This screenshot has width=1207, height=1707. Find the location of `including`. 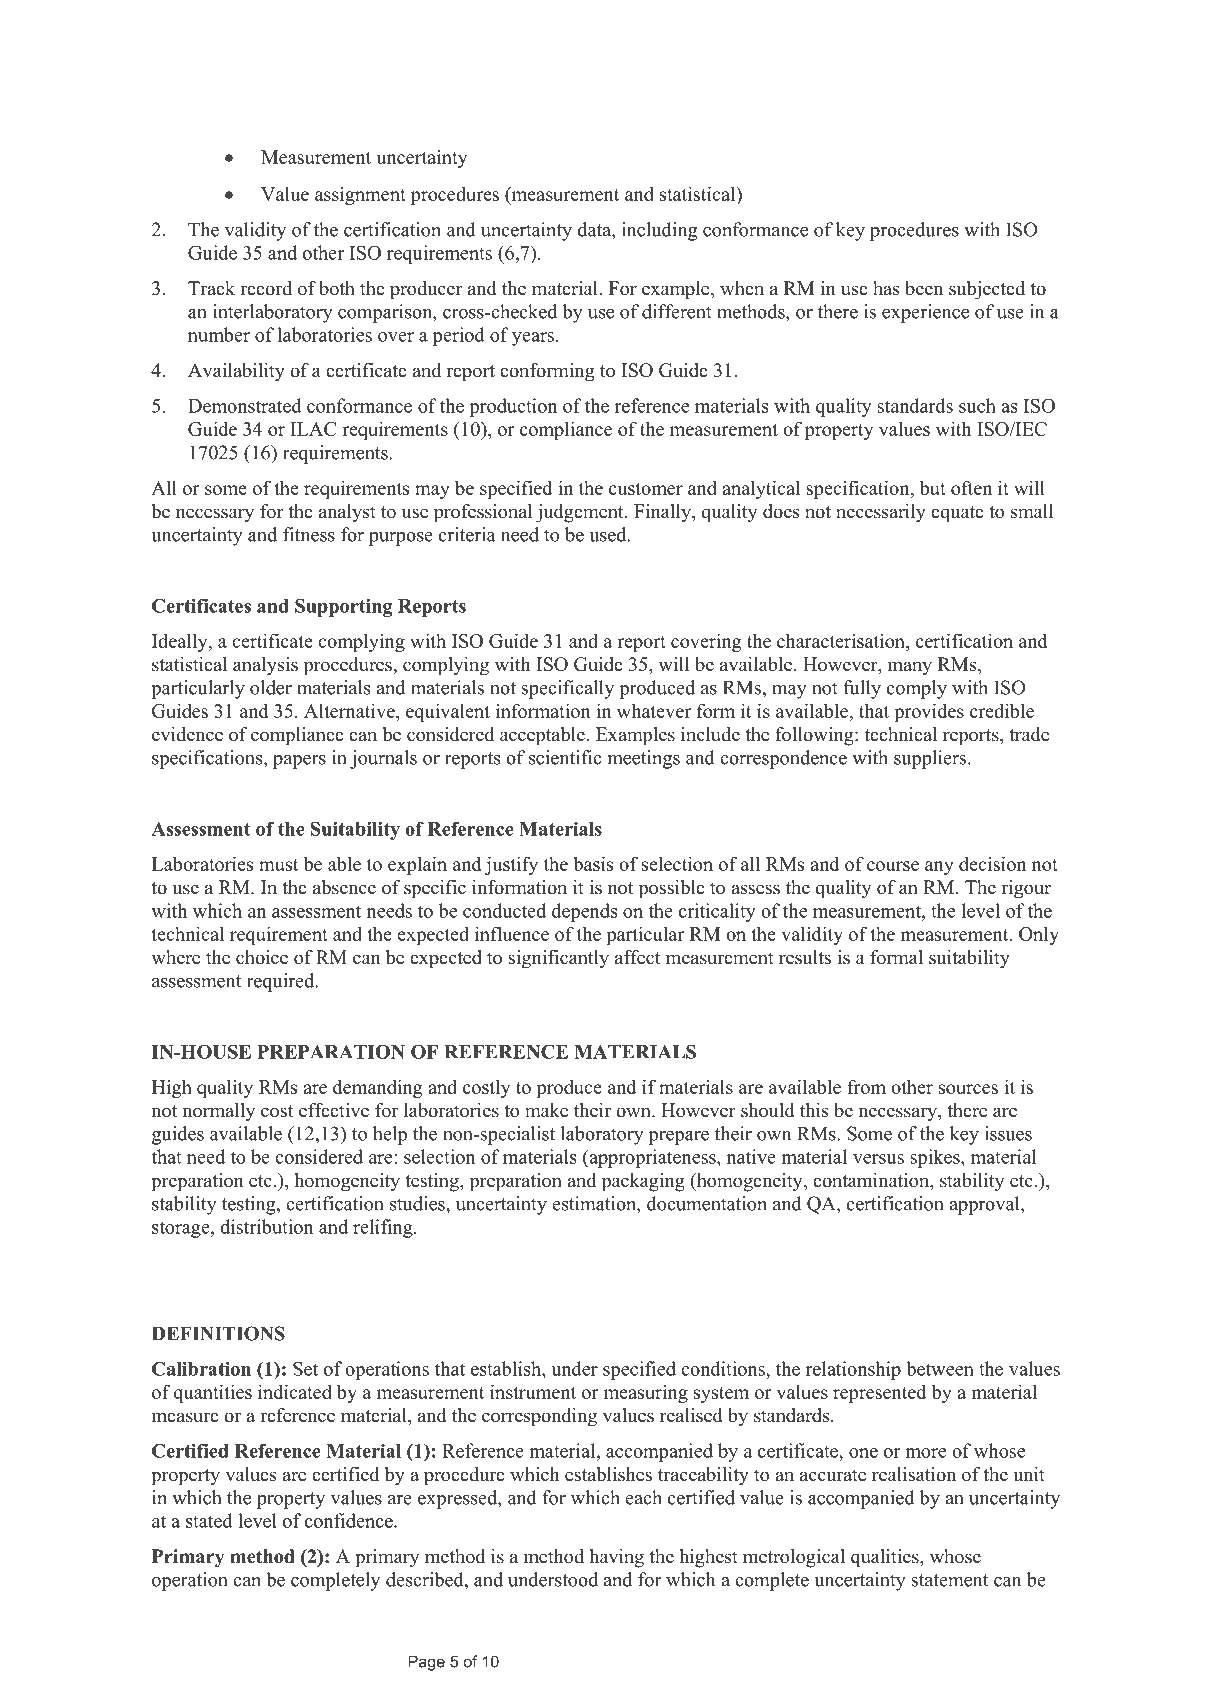

including is located at coordinates (659, 231).
